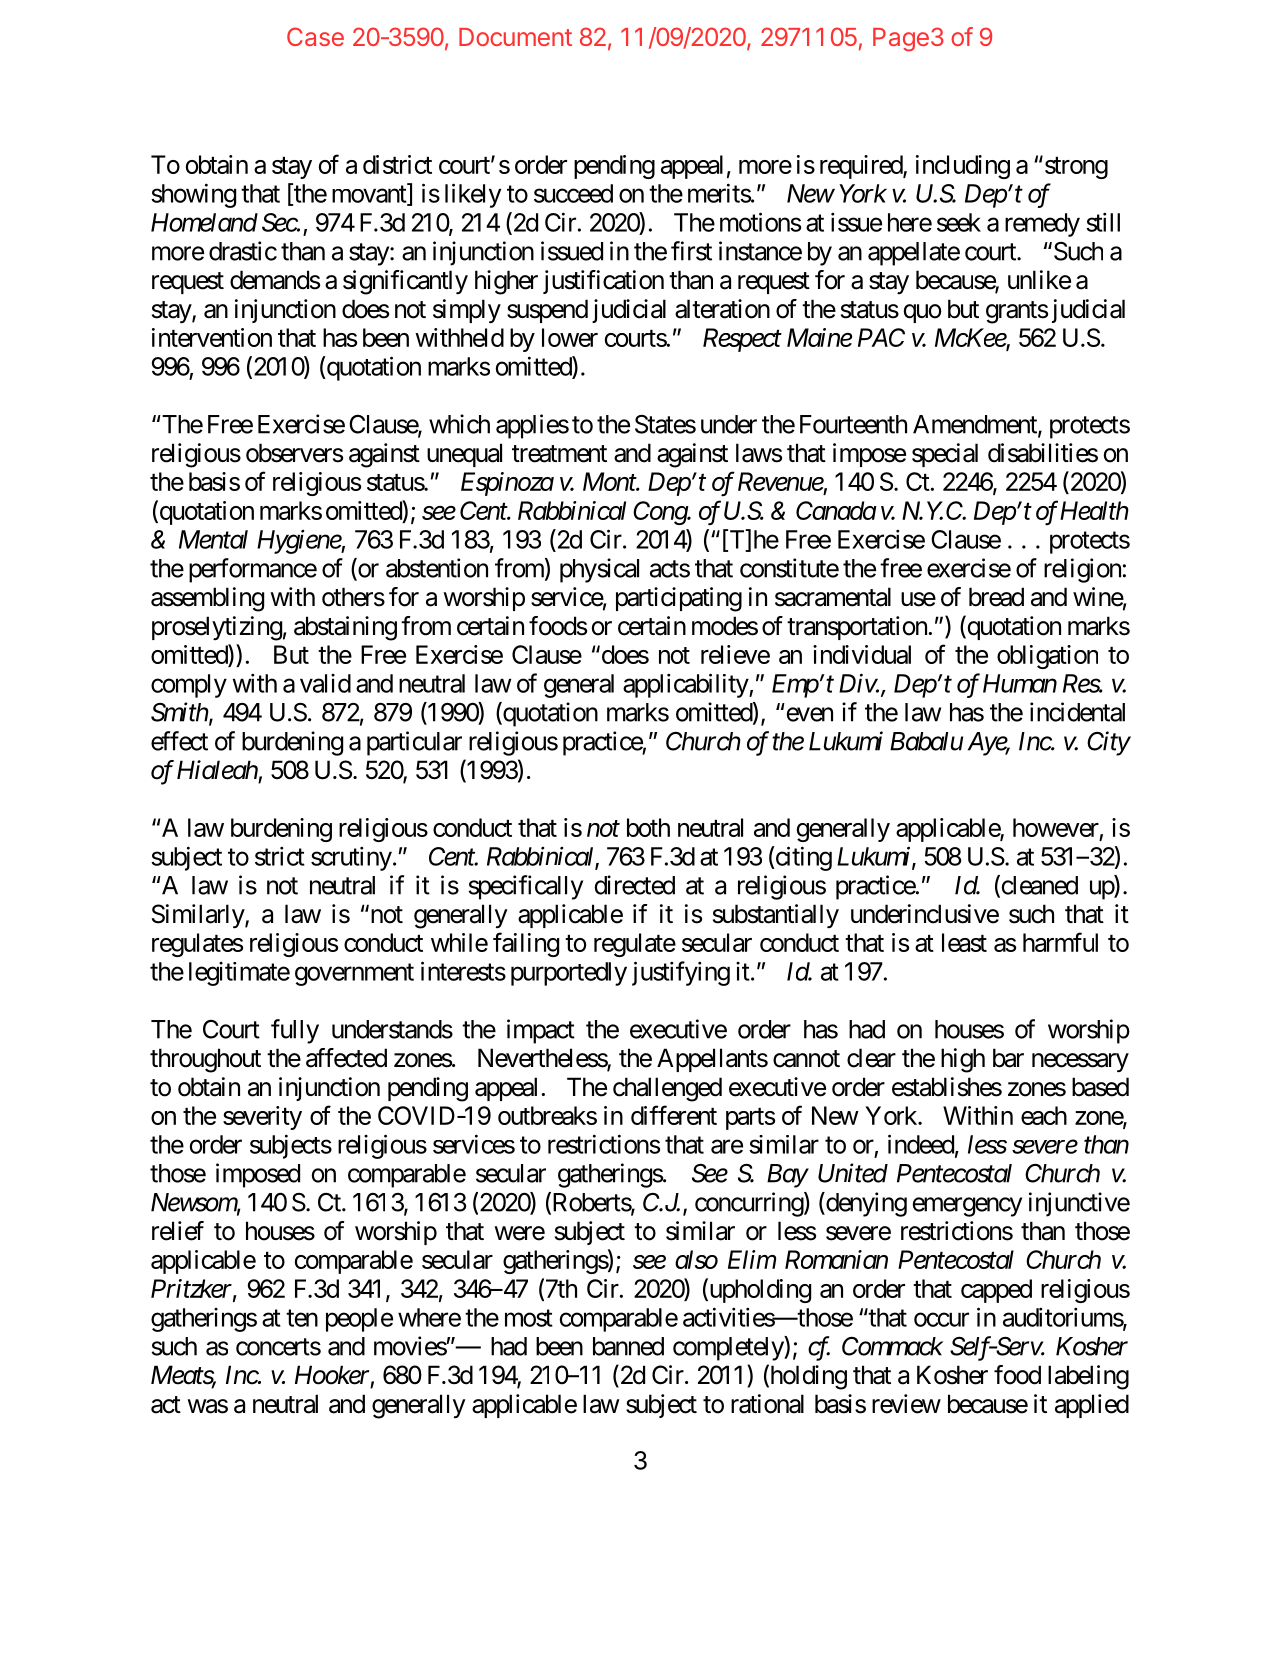 The image size is (1278, 1654). What do you see at coordinates (674, 1115) in the page?
I see `different` at bounding box center [674, 1115].
